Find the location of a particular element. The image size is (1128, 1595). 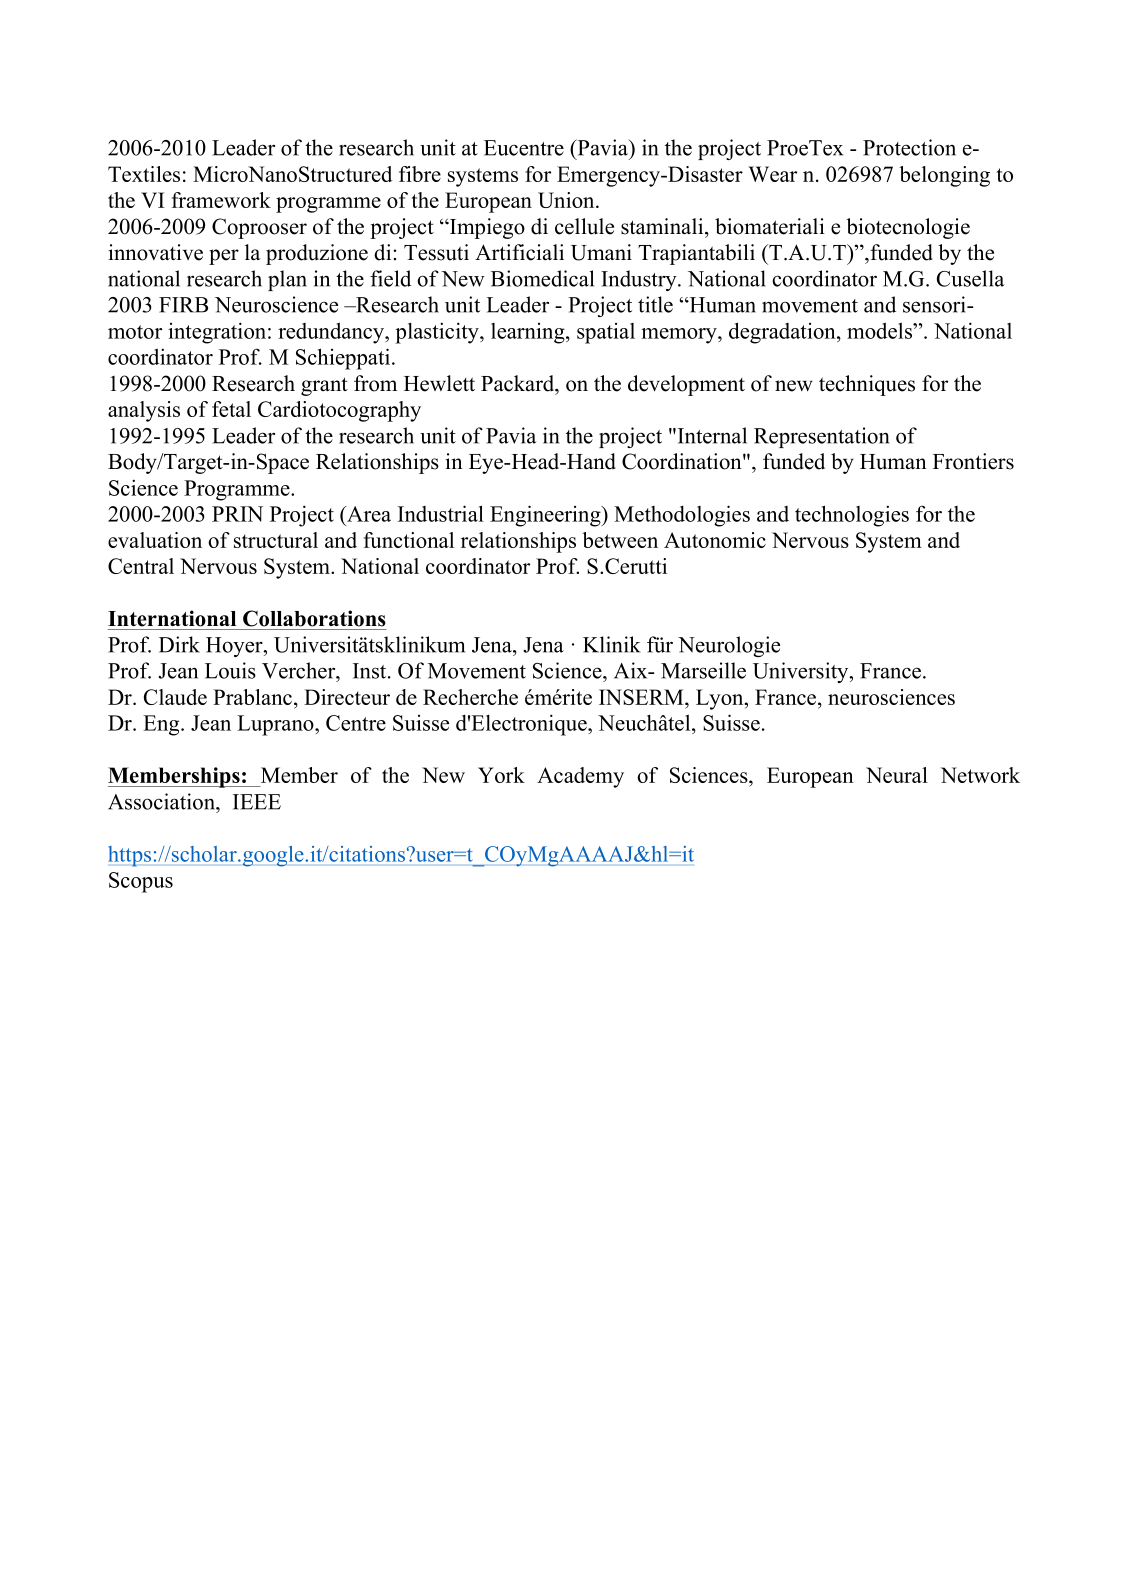

Protection is located at coordinates (909, 147).
